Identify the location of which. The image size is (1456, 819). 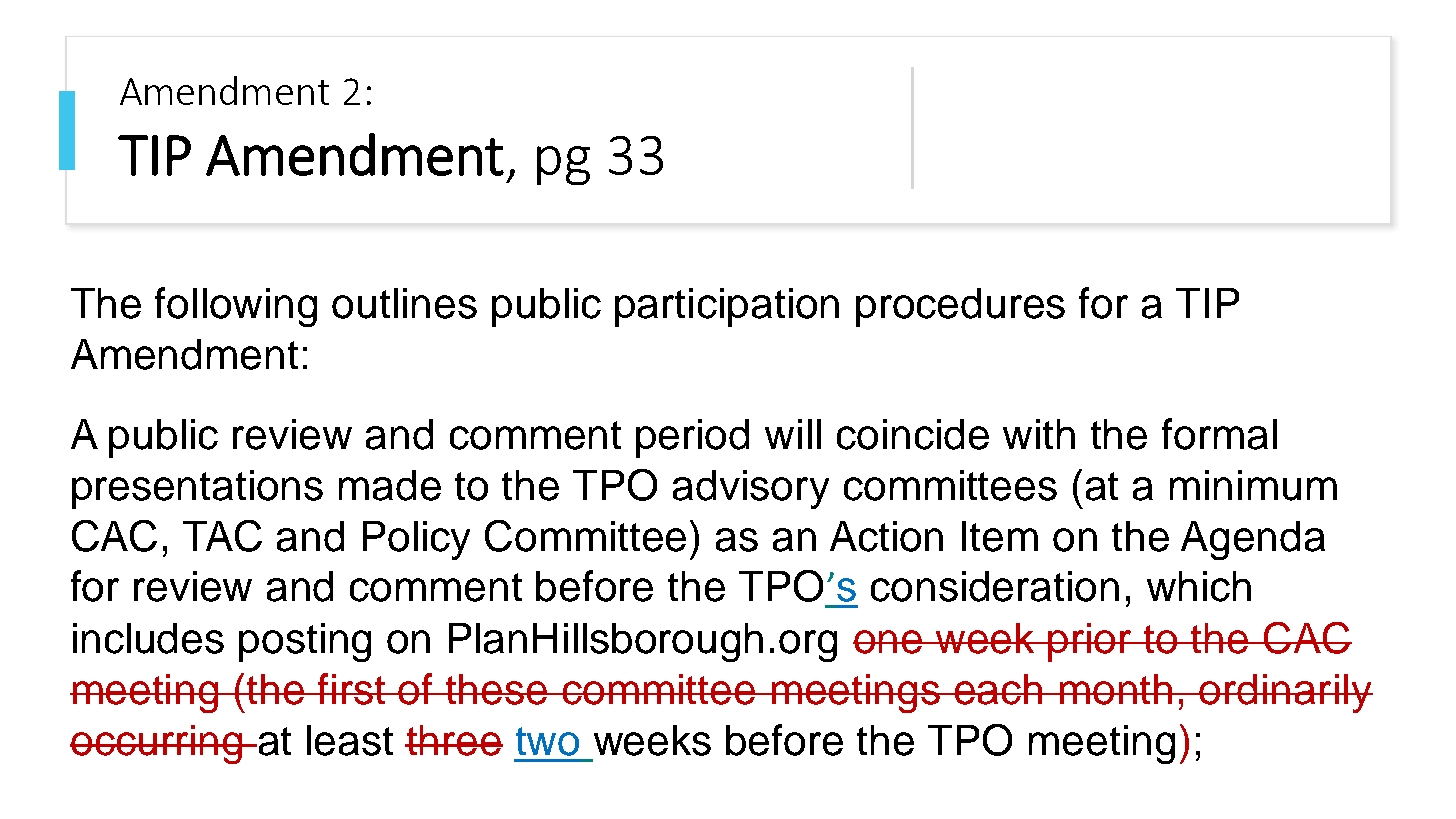
(1199, 586).
